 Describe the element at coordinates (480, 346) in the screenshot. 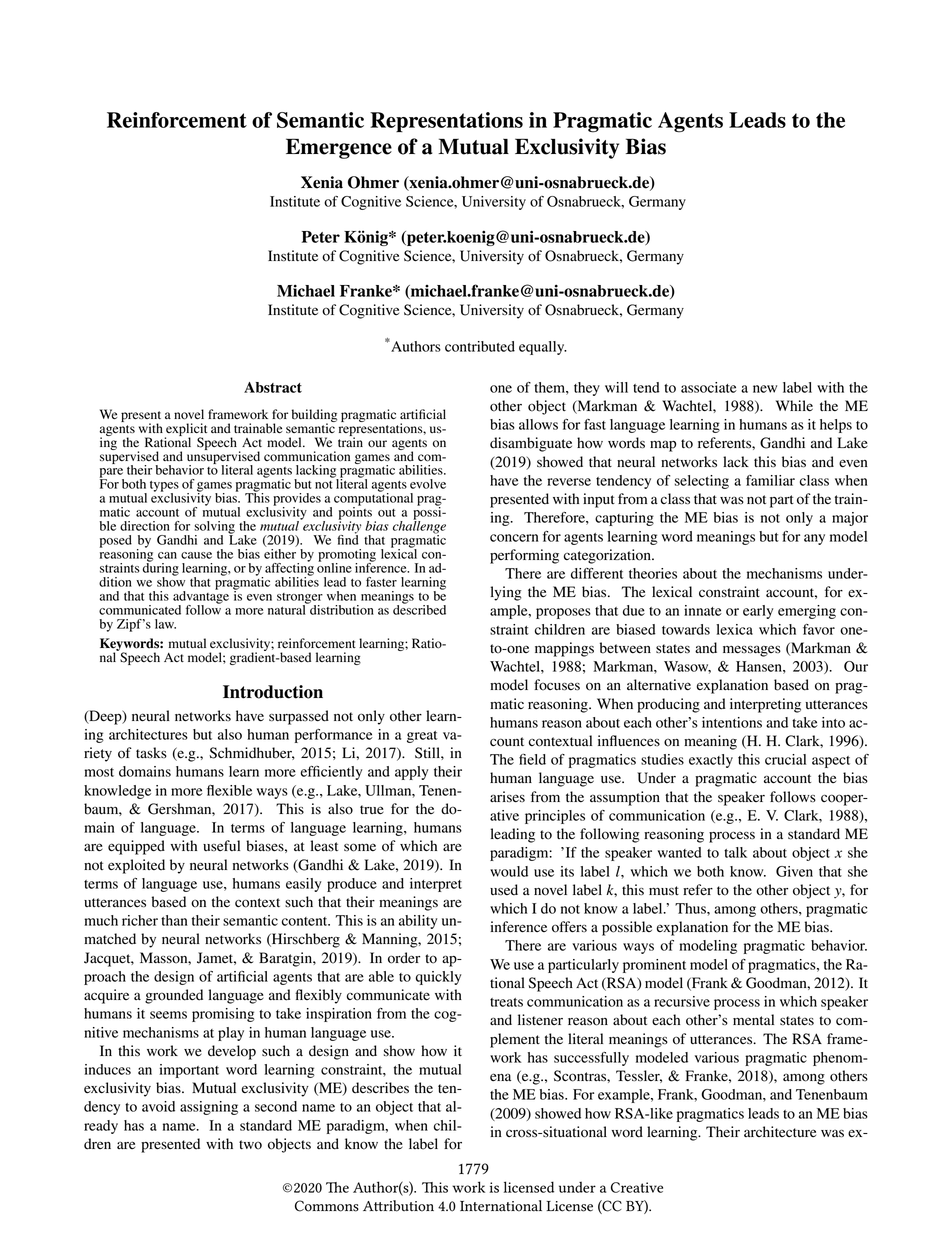

I see `contributed` at that location.
